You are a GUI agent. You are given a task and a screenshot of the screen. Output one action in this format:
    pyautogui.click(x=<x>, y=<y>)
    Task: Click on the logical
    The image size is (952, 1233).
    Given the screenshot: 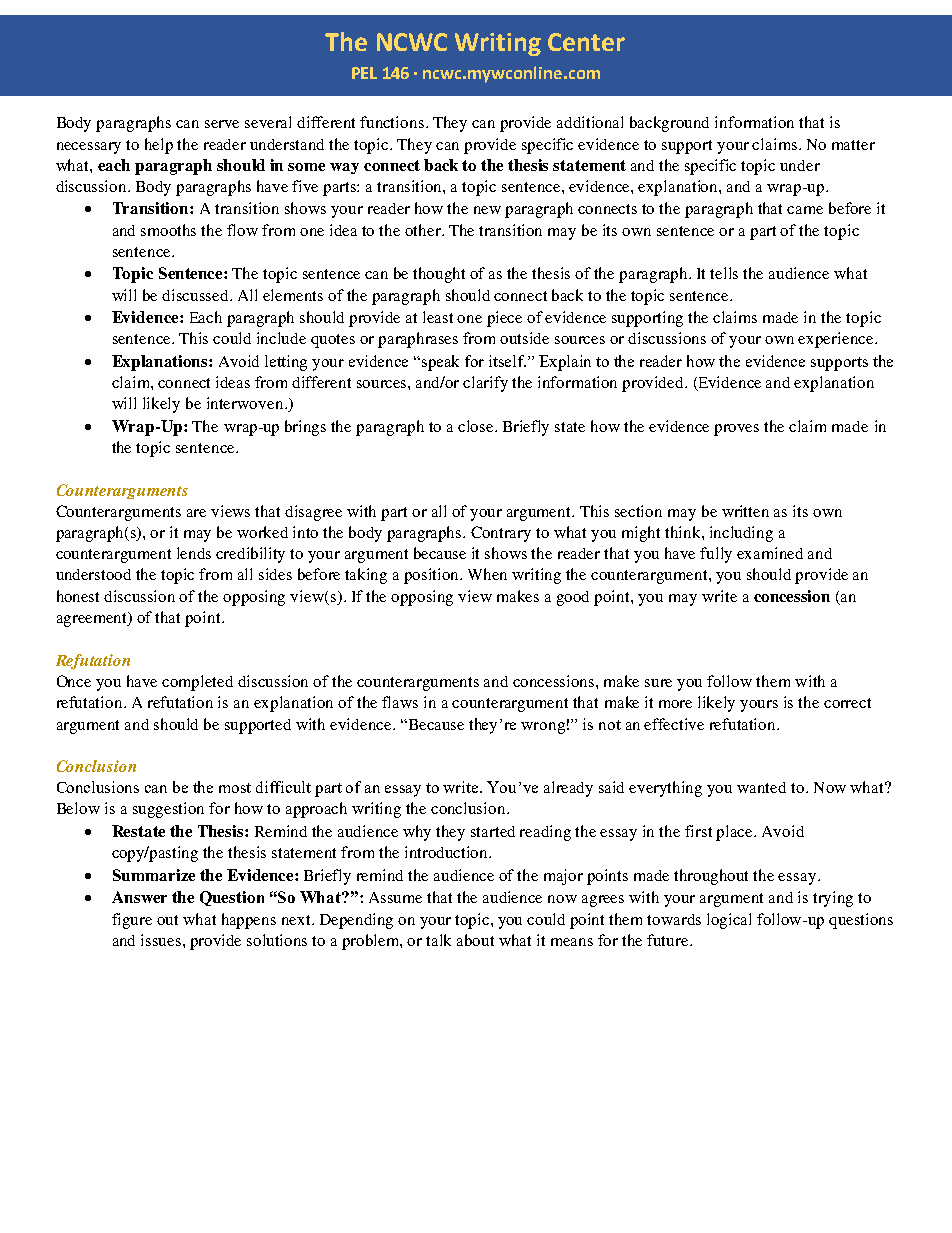 What is the action you would take?
    pyautogui.click(x=729, y=921)
